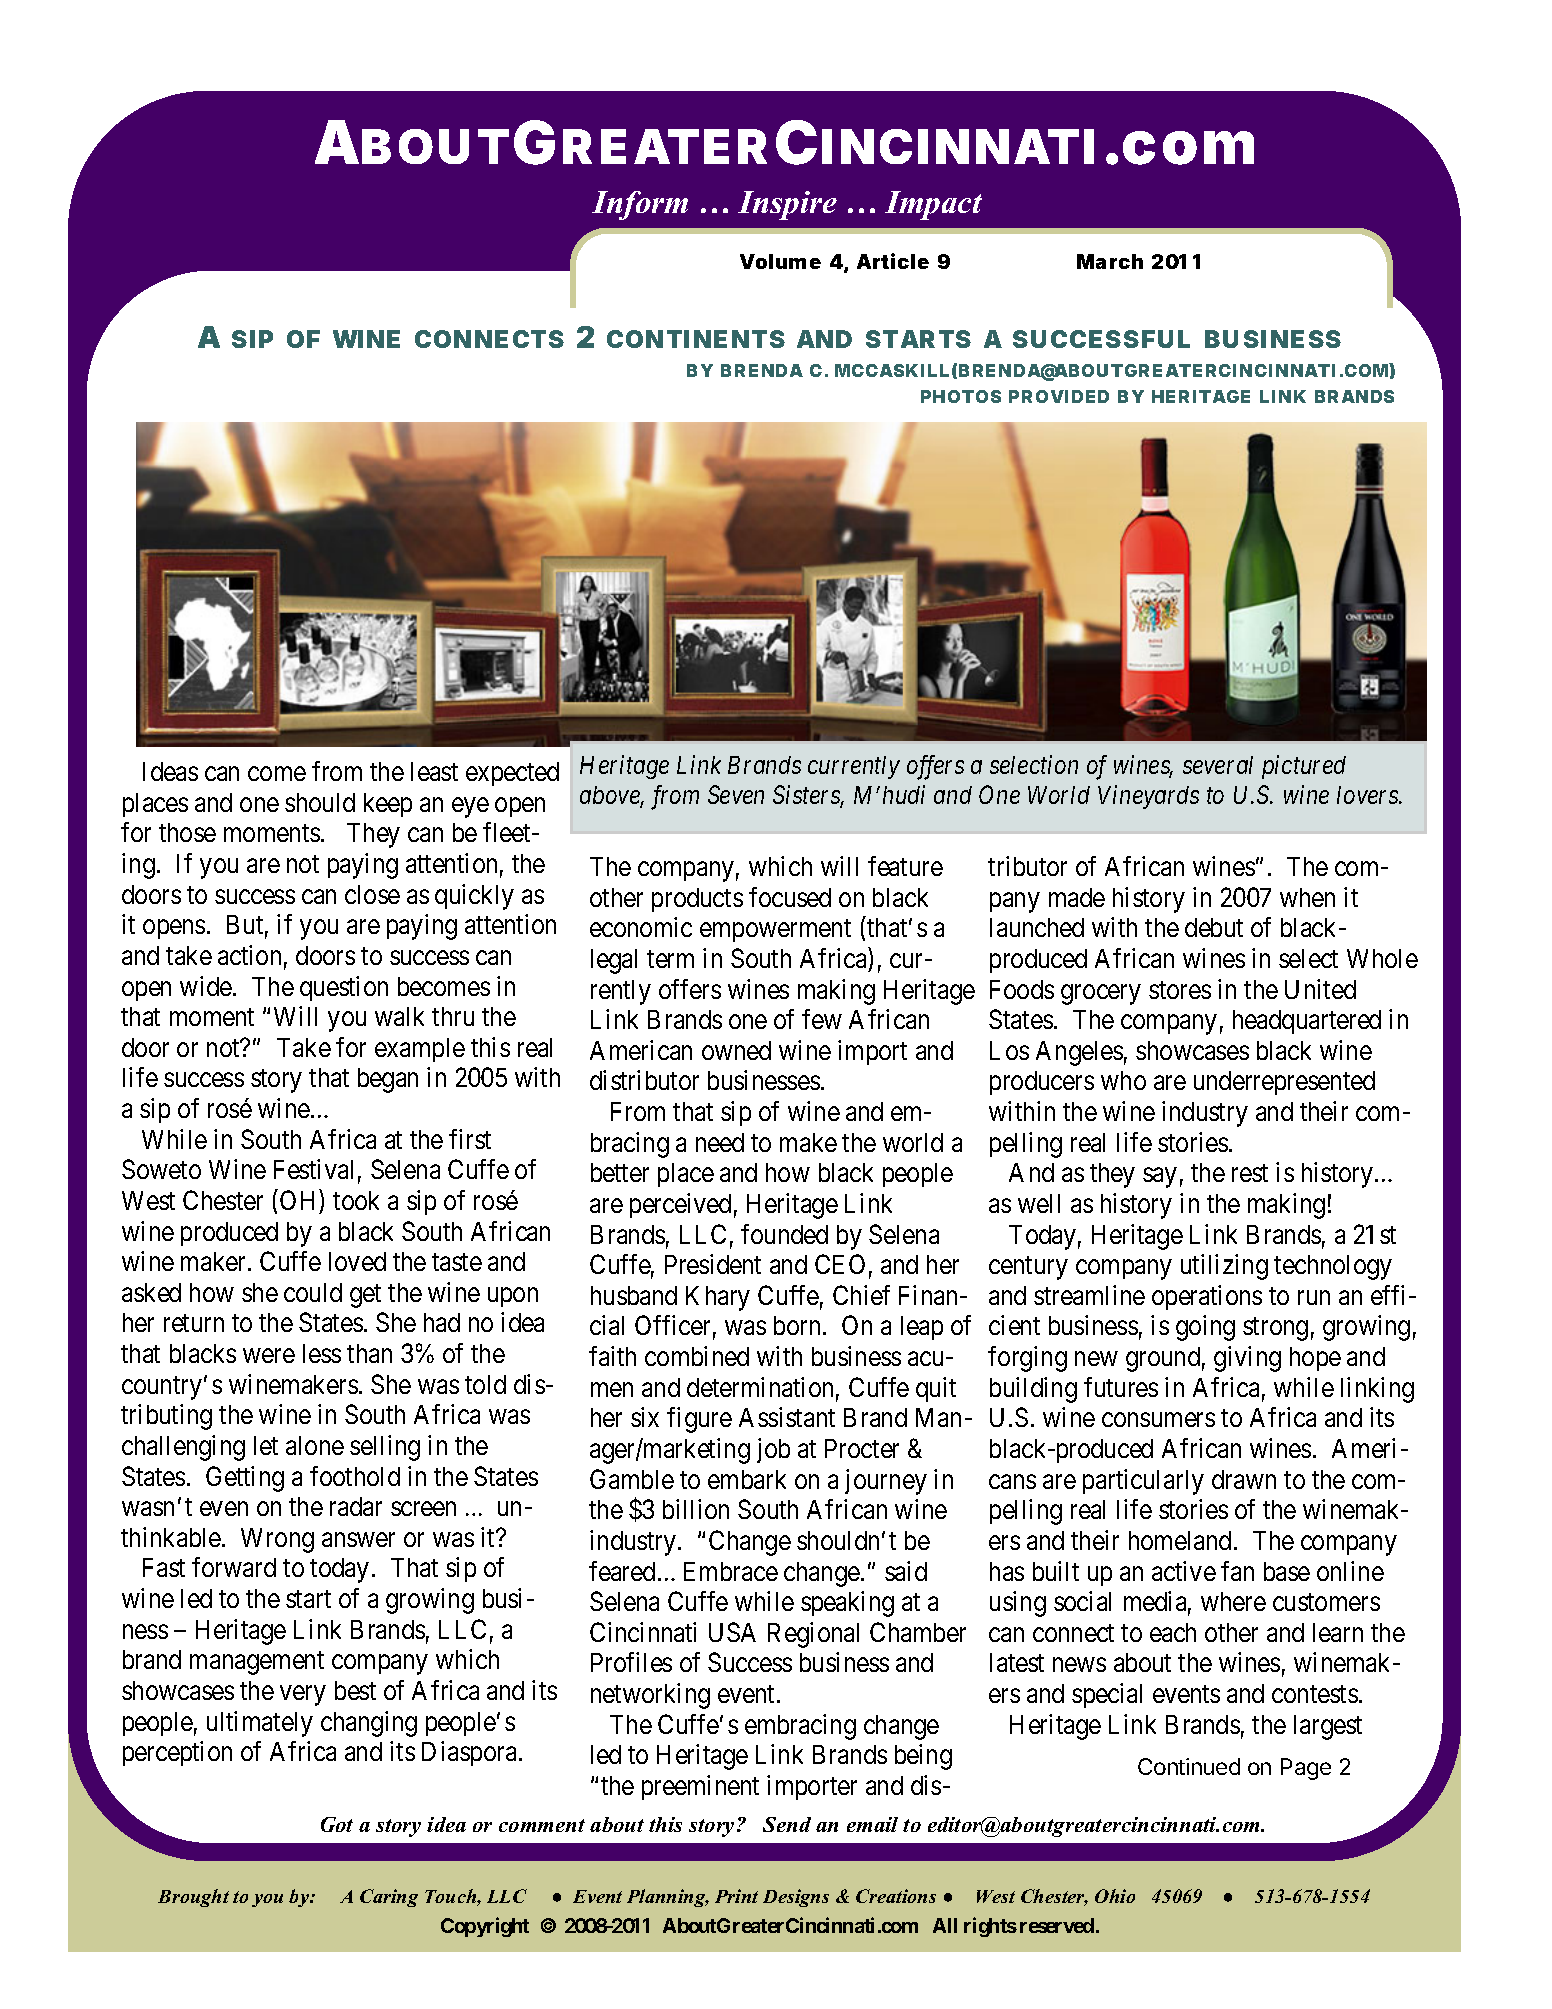 The height and width of the document is (2009, 1552). What do you see at coordinates (736, 1050) in the document?
I see `owned` at bounding box center [736, 1050].
